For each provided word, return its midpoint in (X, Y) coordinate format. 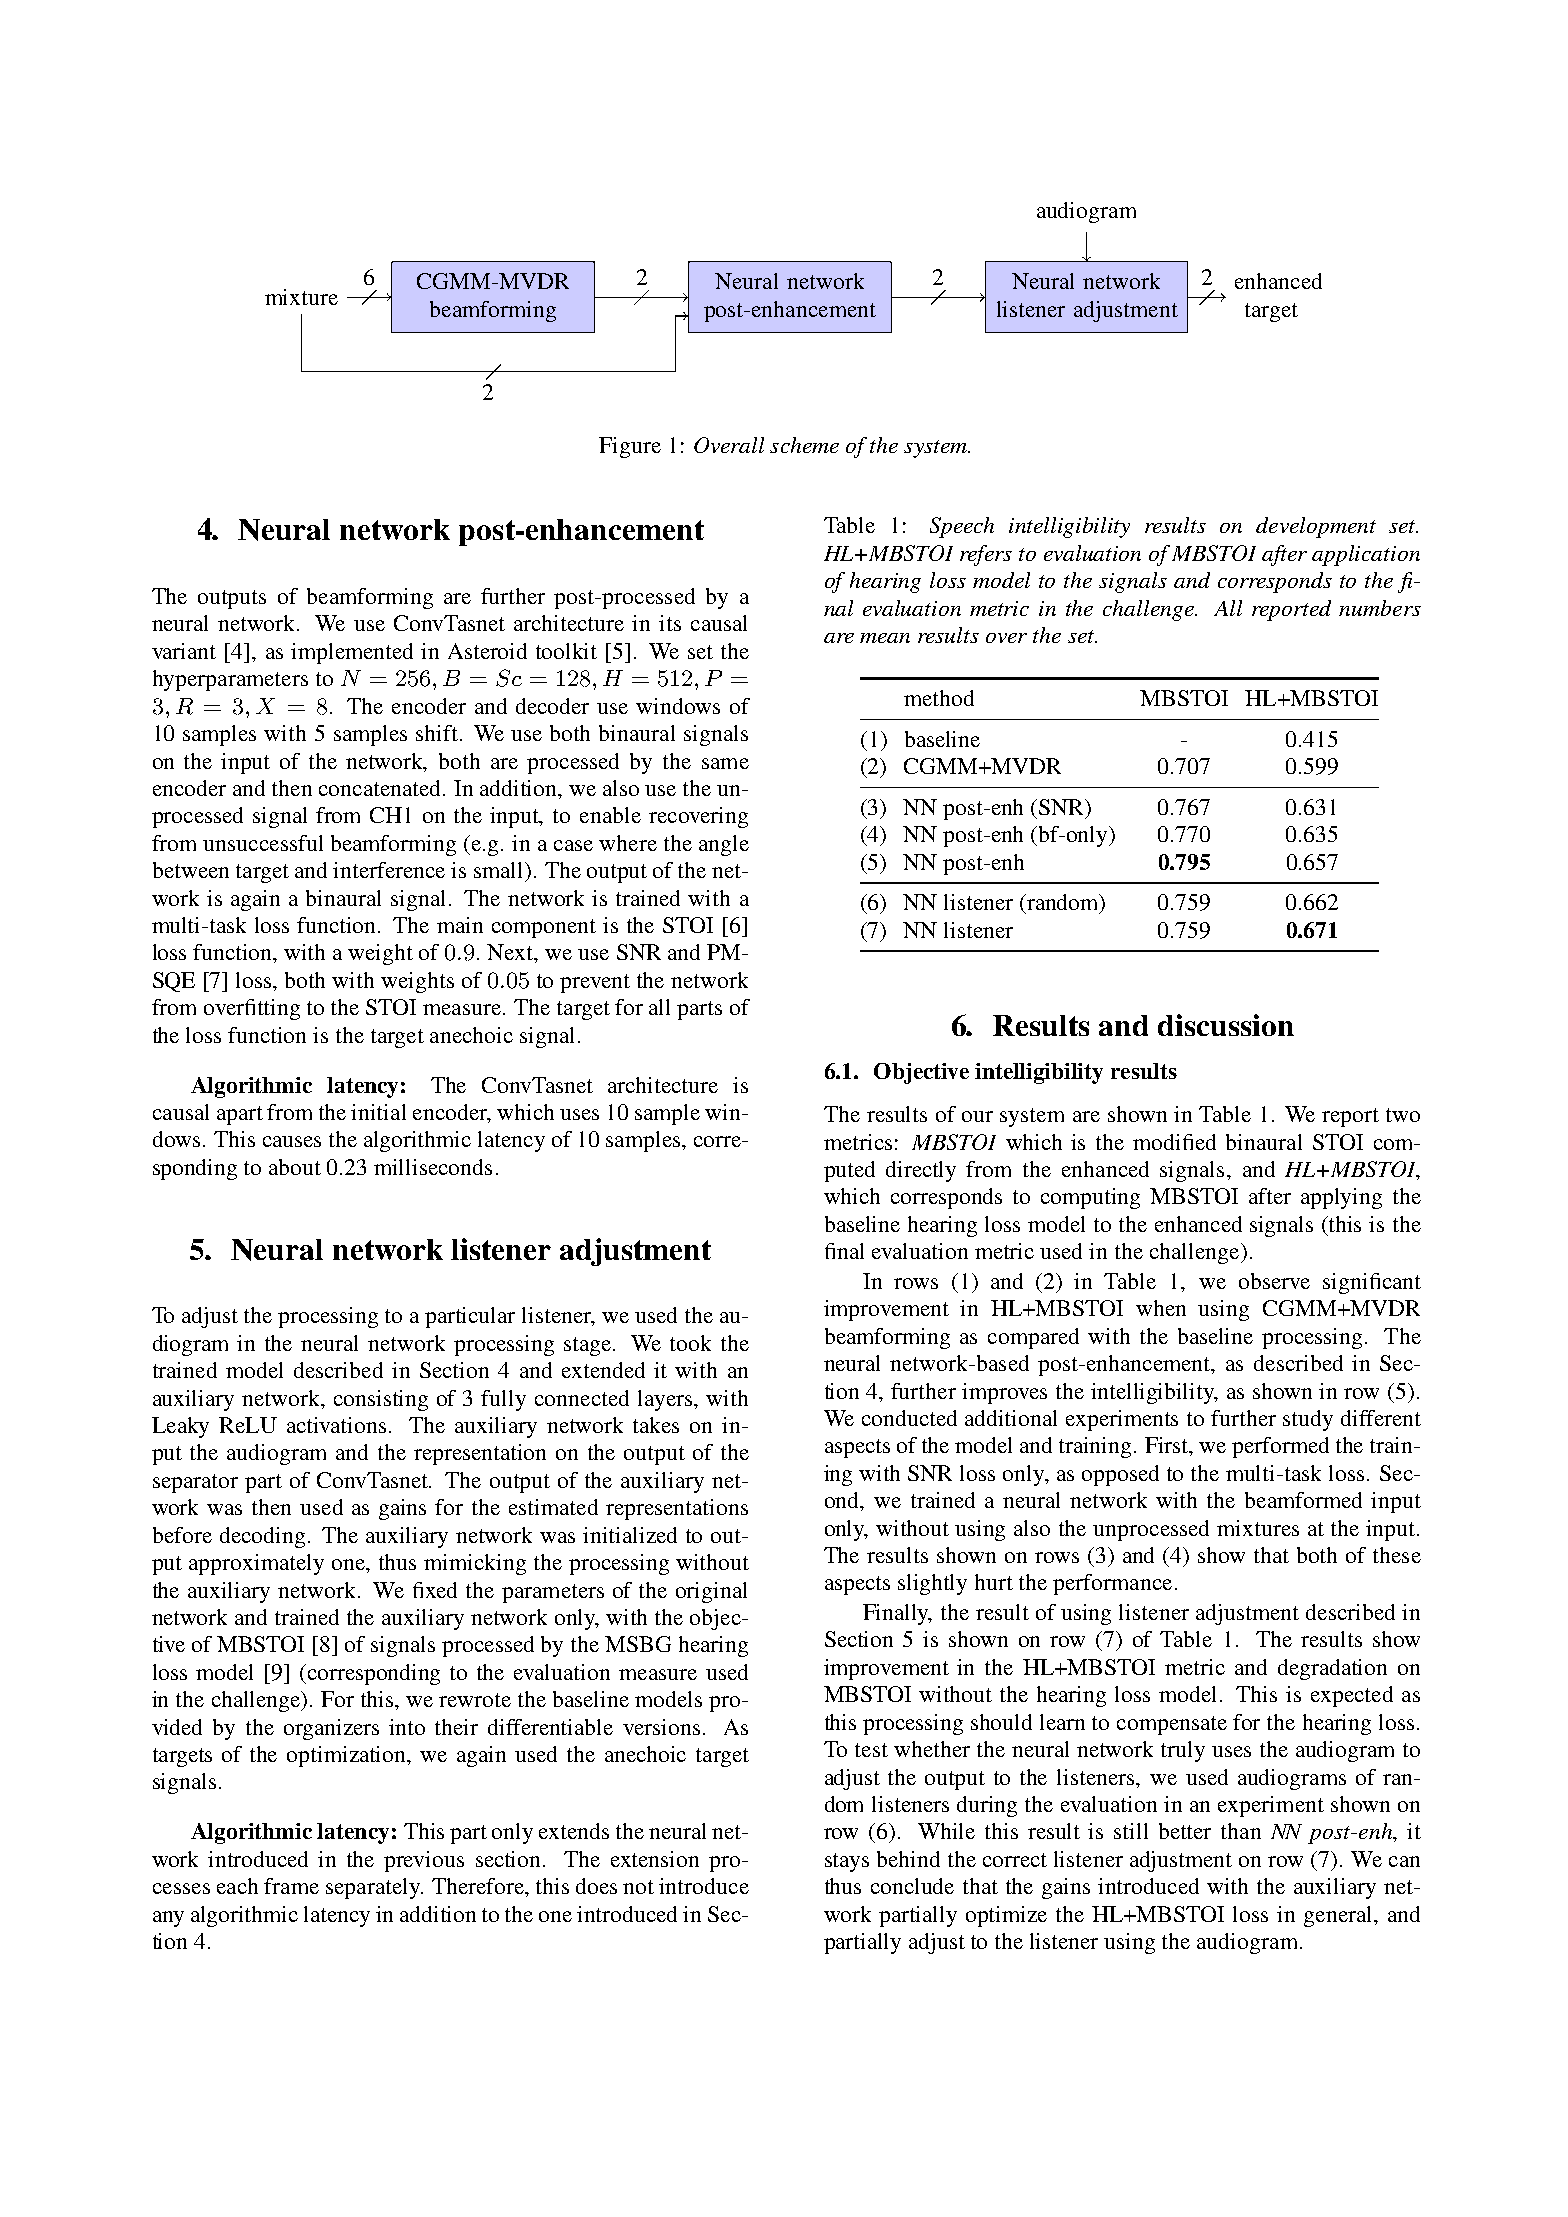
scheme (804, 445)
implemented (352, 653)
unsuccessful (263, 843)
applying (1341, 1198)
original (711, 1592)
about (295, 1167)
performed (1280, 1447)
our (977, 1116)
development (1316, 527)
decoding (262, 1537)
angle (724, 845)
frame (291, 1886)
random (1063, 903)
